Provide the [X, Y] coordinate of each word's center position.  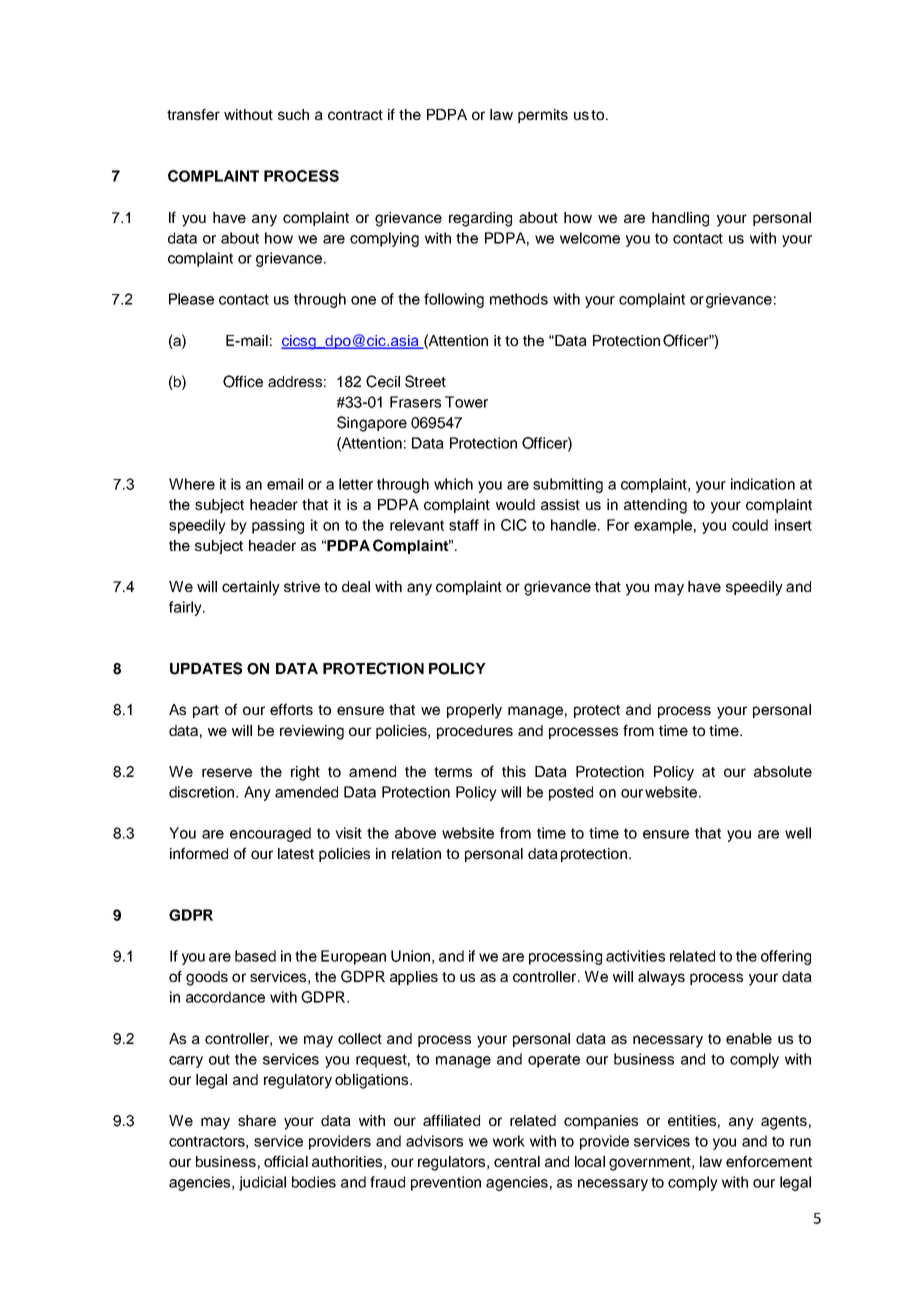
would [515, 504]
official [286, 1161]
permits [543, 116]
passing [278, 526]
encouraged [270, 834]
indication [763, 484]
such [293, 114]
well [798, 833]
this [514, 771]
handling [680, 219]
